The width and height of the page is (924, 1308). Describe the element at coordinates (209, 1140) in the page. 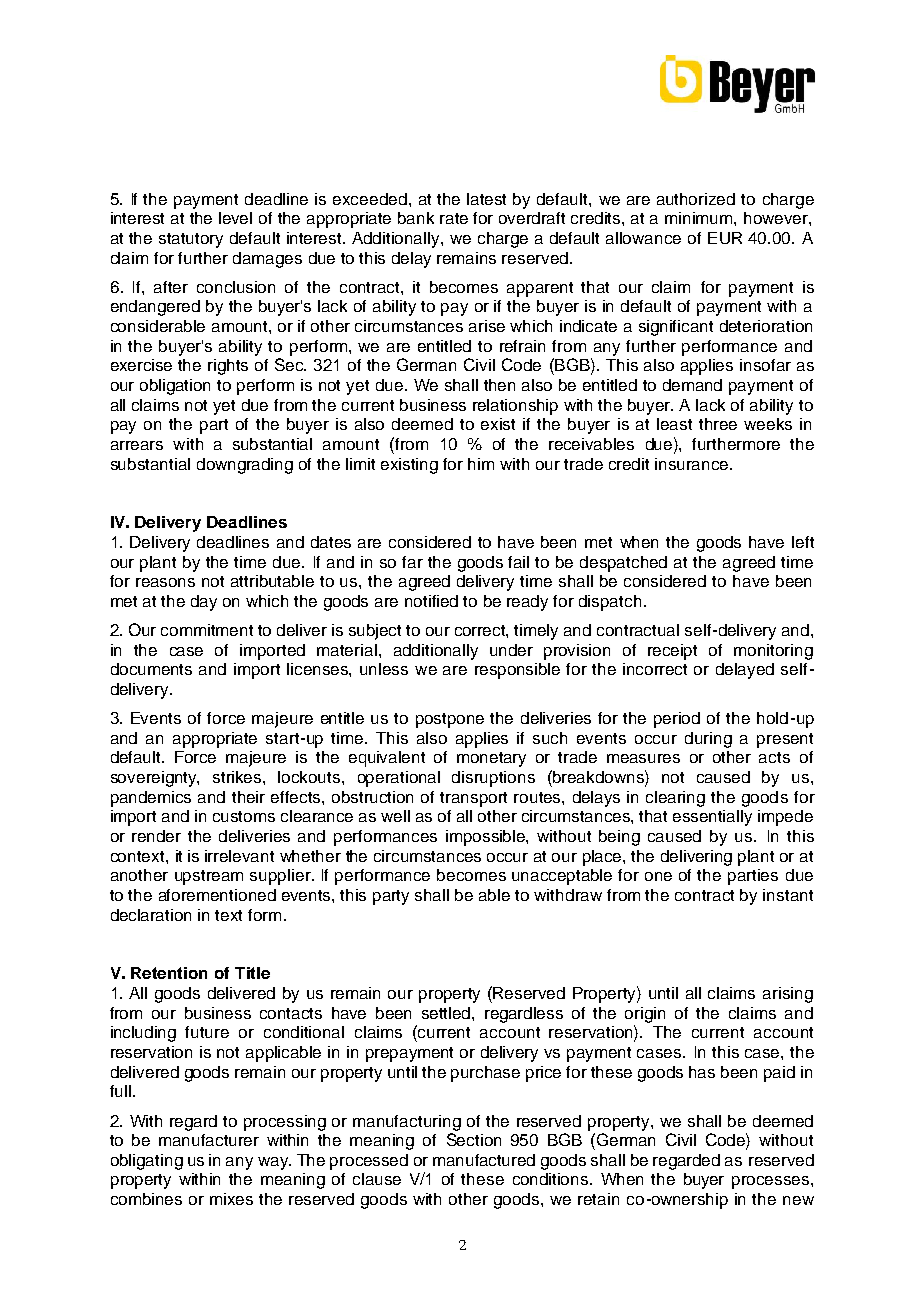

I see `manufacturer` at that location.
